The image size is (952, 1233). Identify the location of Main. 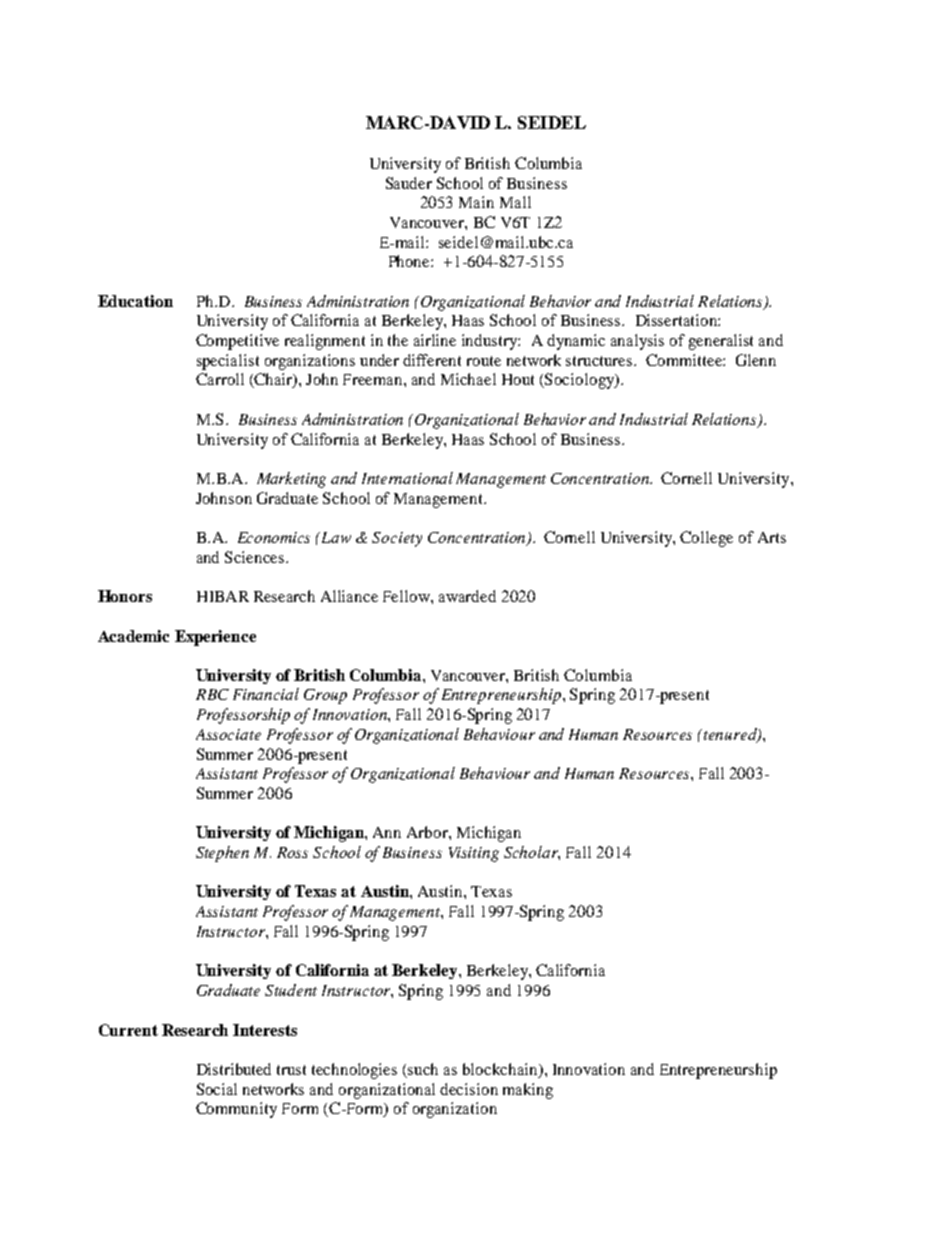
(476, 202).
